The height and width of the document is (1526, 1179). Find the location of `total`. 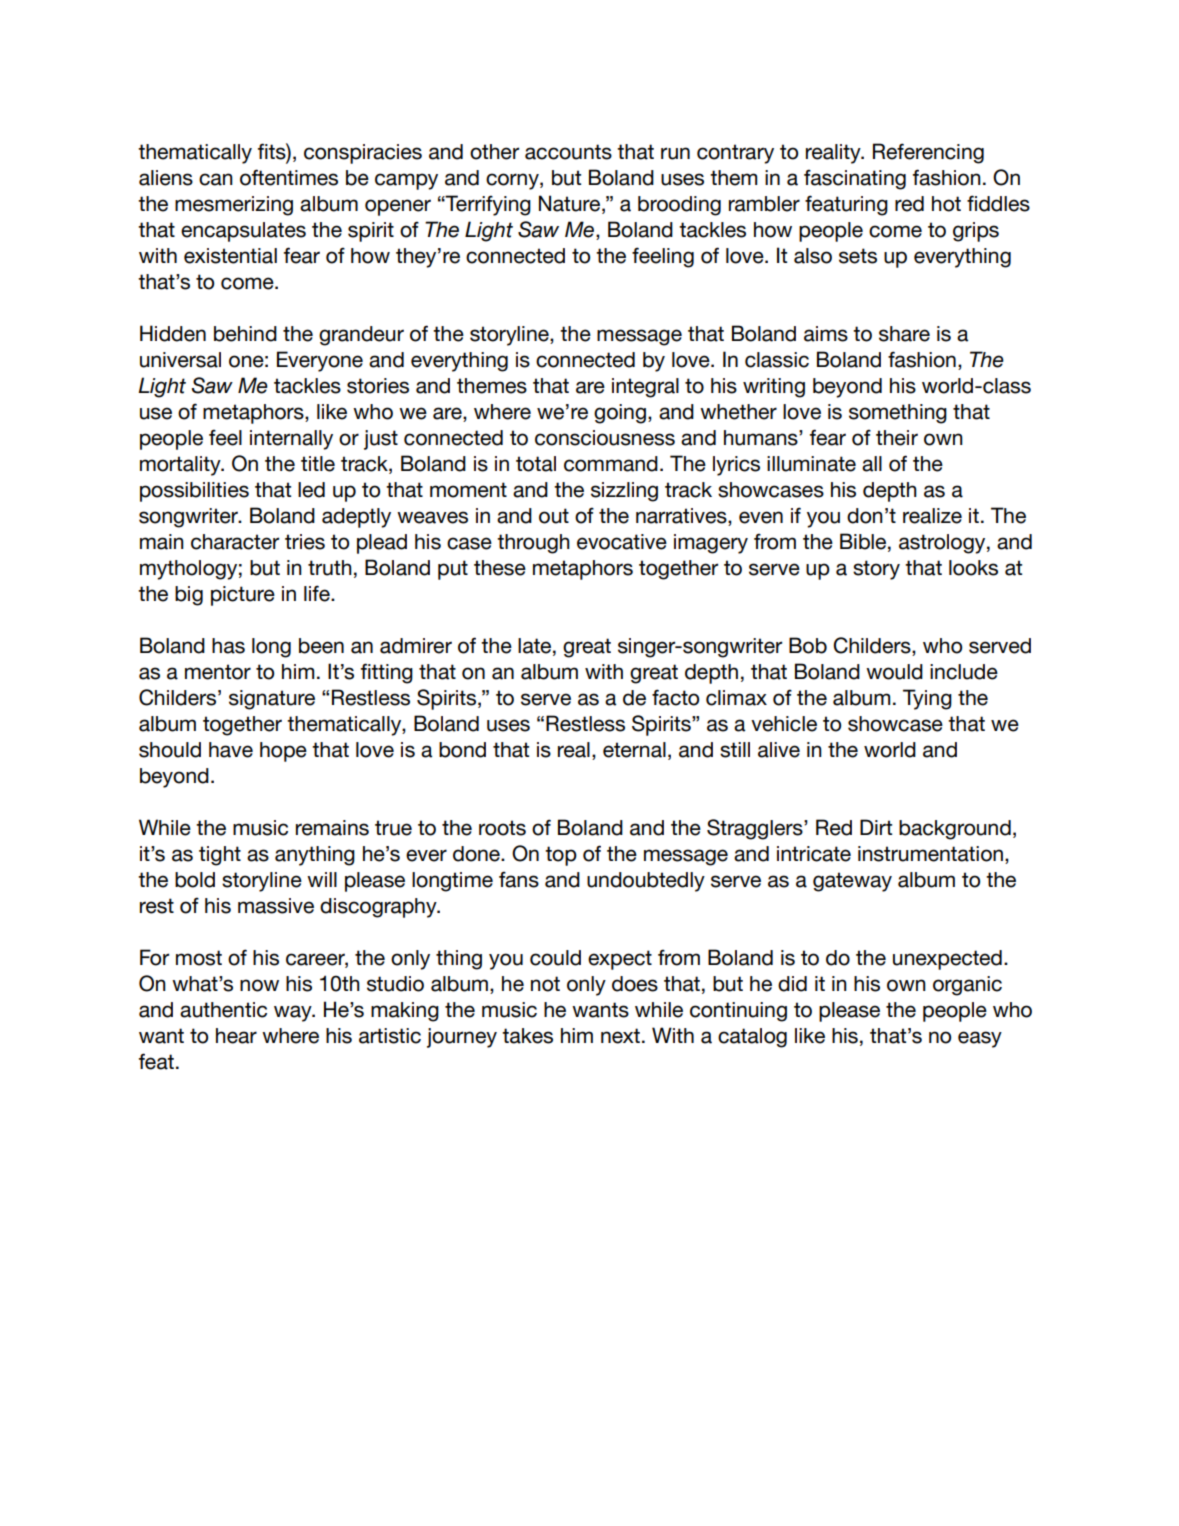

total is located at coordinates (536, 464).
